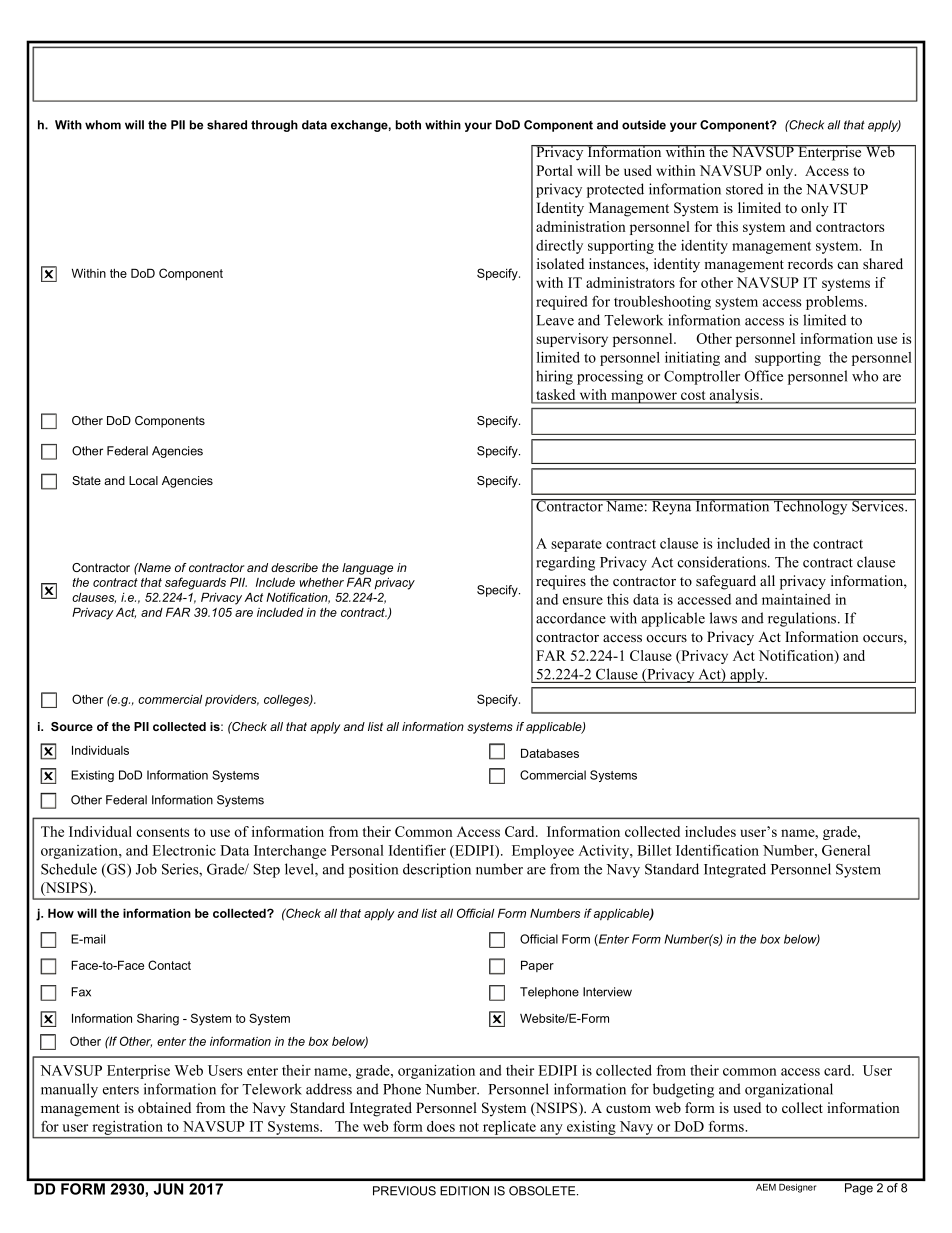  Describe the element at coordinates (232, 701) in the image. I see `providers` at that location.
